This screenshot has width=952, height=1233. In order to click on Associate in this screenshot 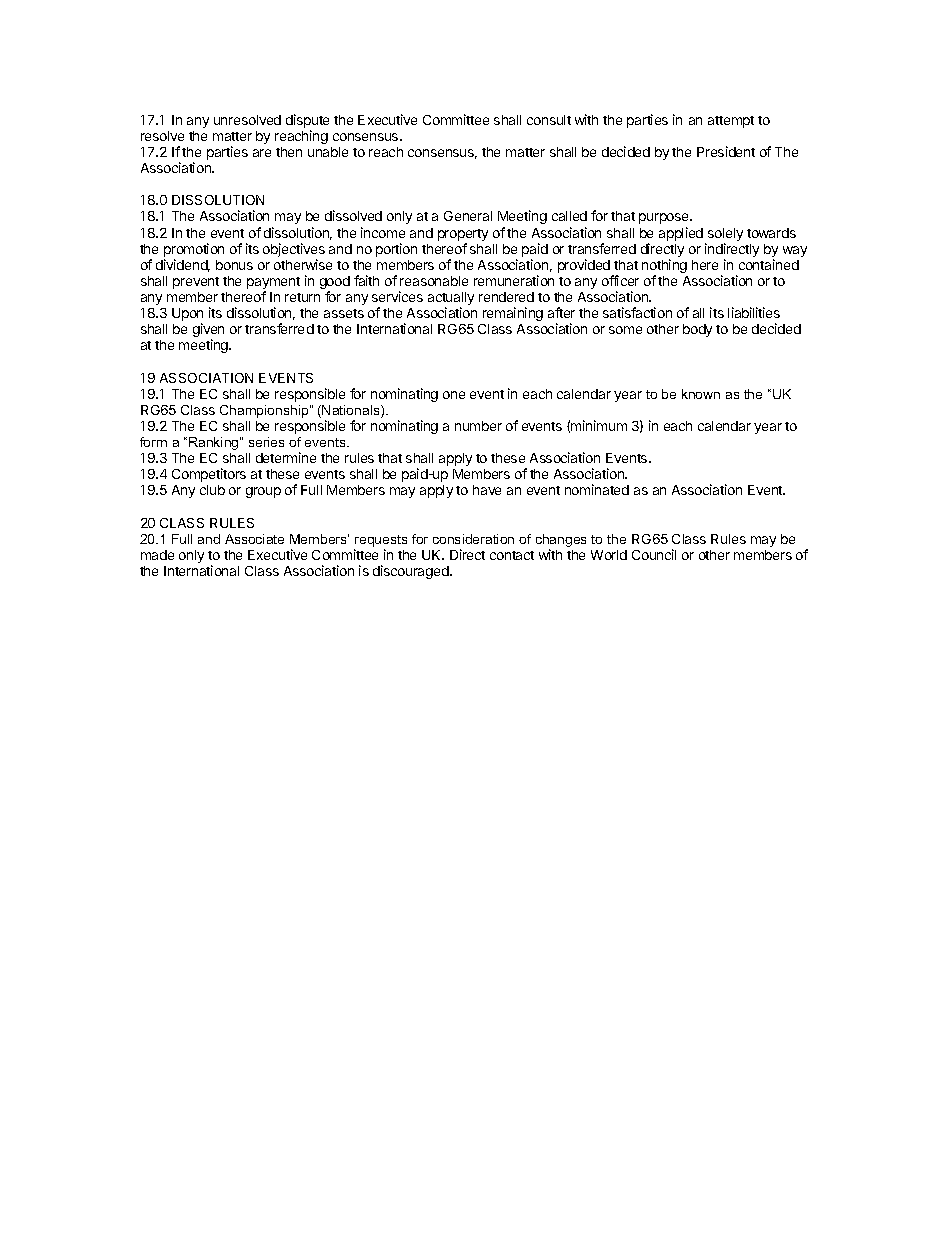, I will do `click(254, 539)`.
